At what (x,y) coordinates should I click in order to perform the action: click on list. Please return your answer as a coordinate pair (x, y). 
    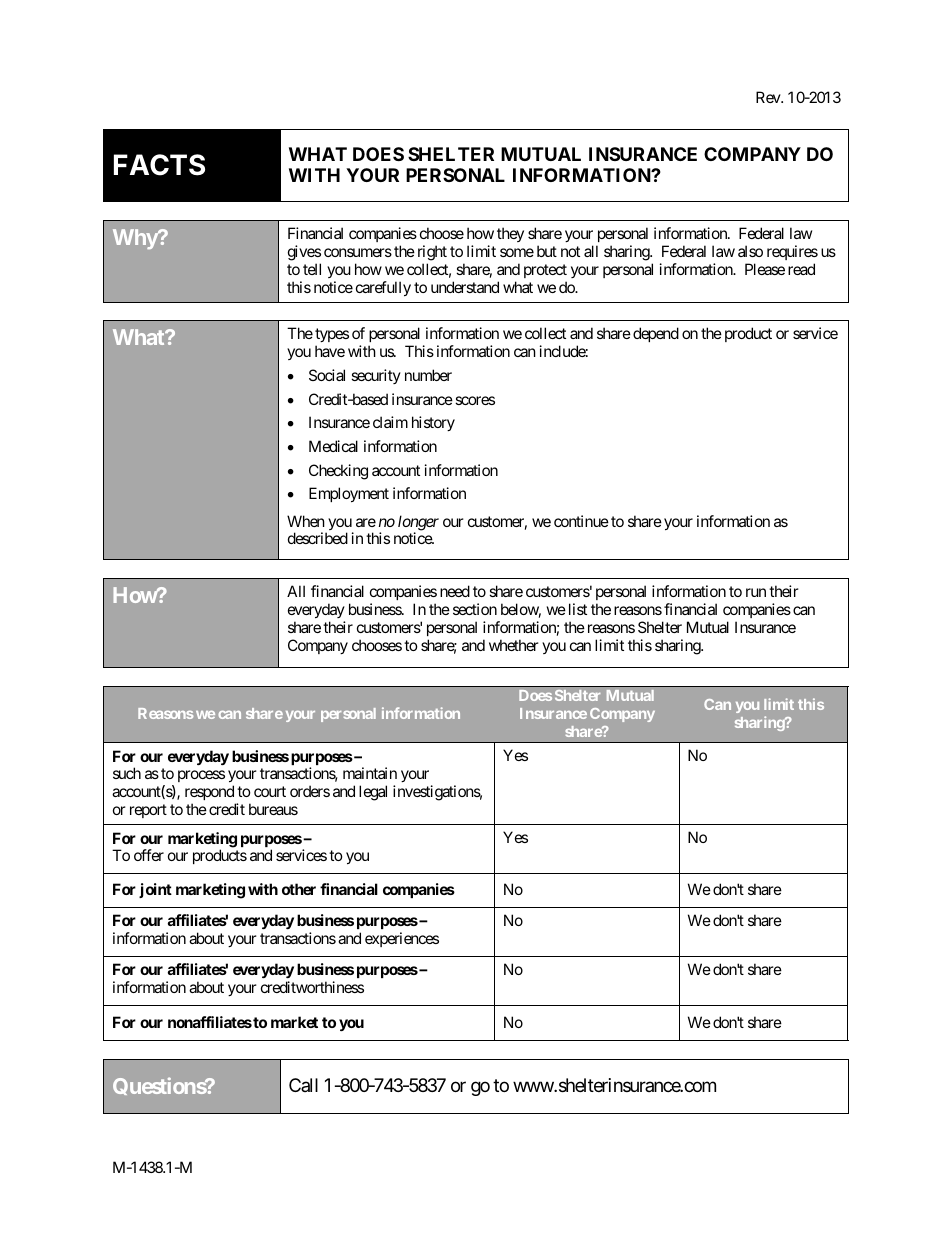
    Looking at the image, I should click on (578, 609).
